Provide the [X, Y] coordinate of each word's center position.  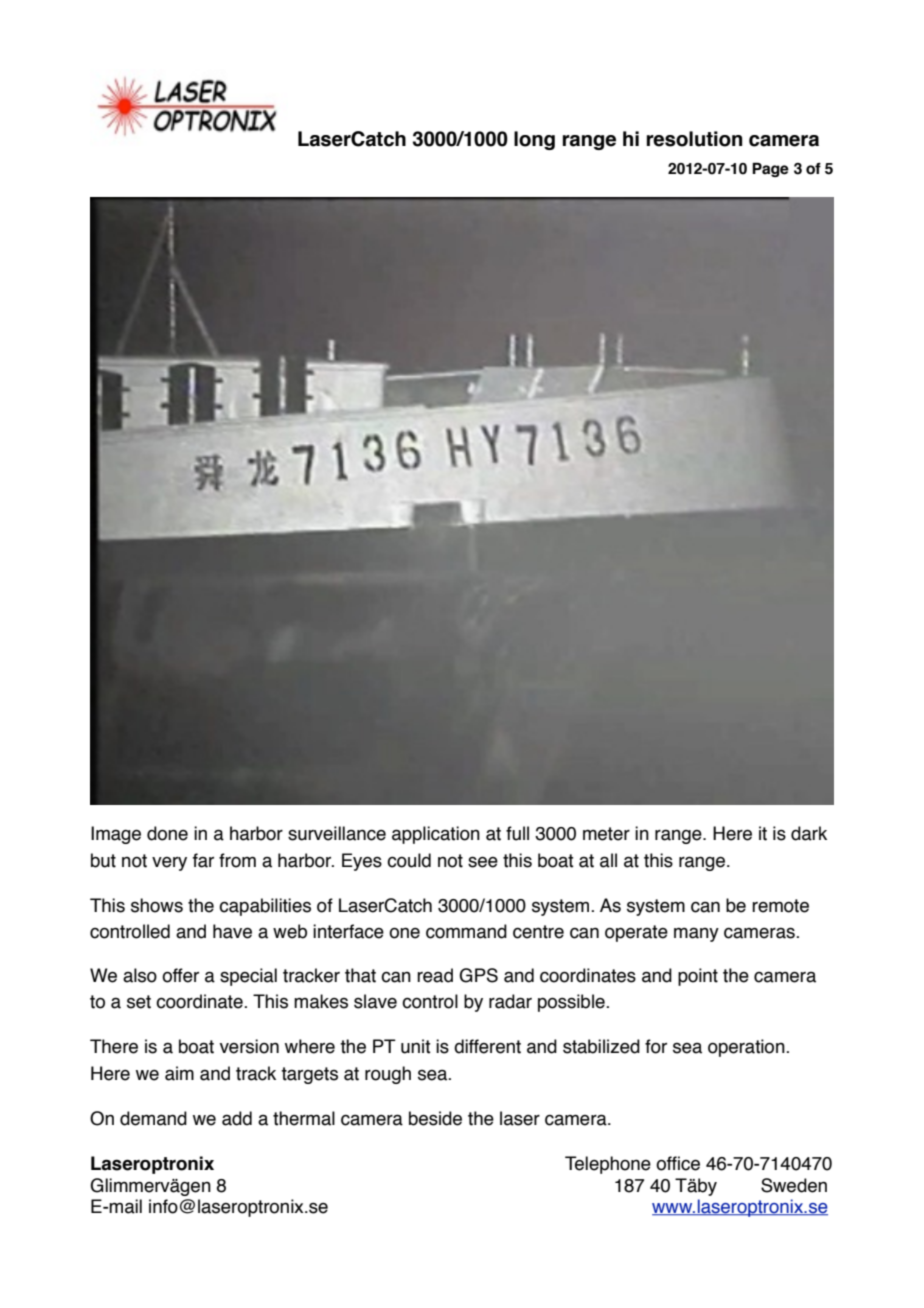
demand [153, 1118]
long [534, 140]
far [203, 860]
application [436, 835]
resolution [694, 139]
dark [809, 833]
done [167, 833]
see [483, 862]
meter [606, 834]
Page [770, 169]
